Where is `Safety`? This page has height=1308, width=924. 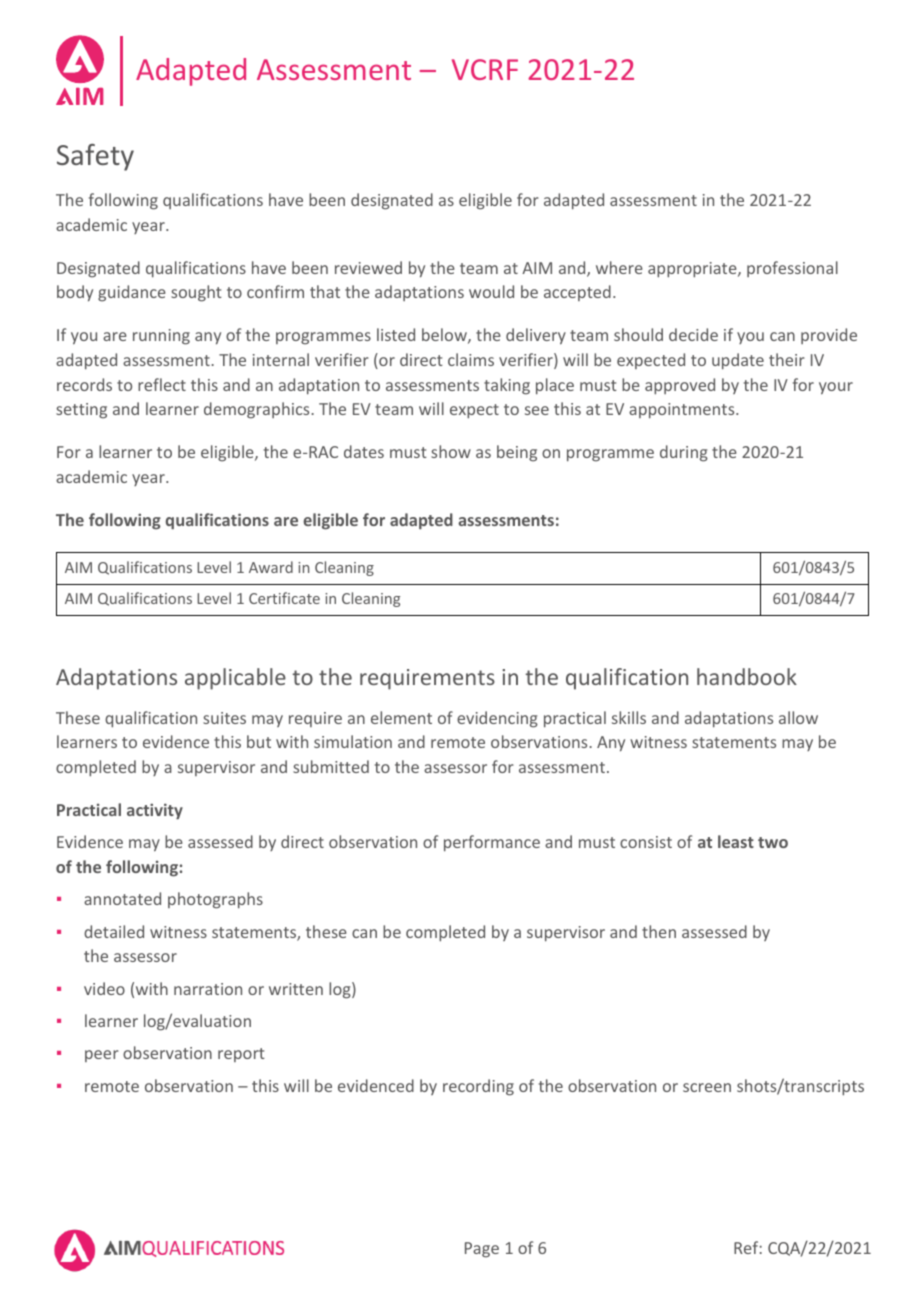
Safety is located at coordinates (95, 157).
